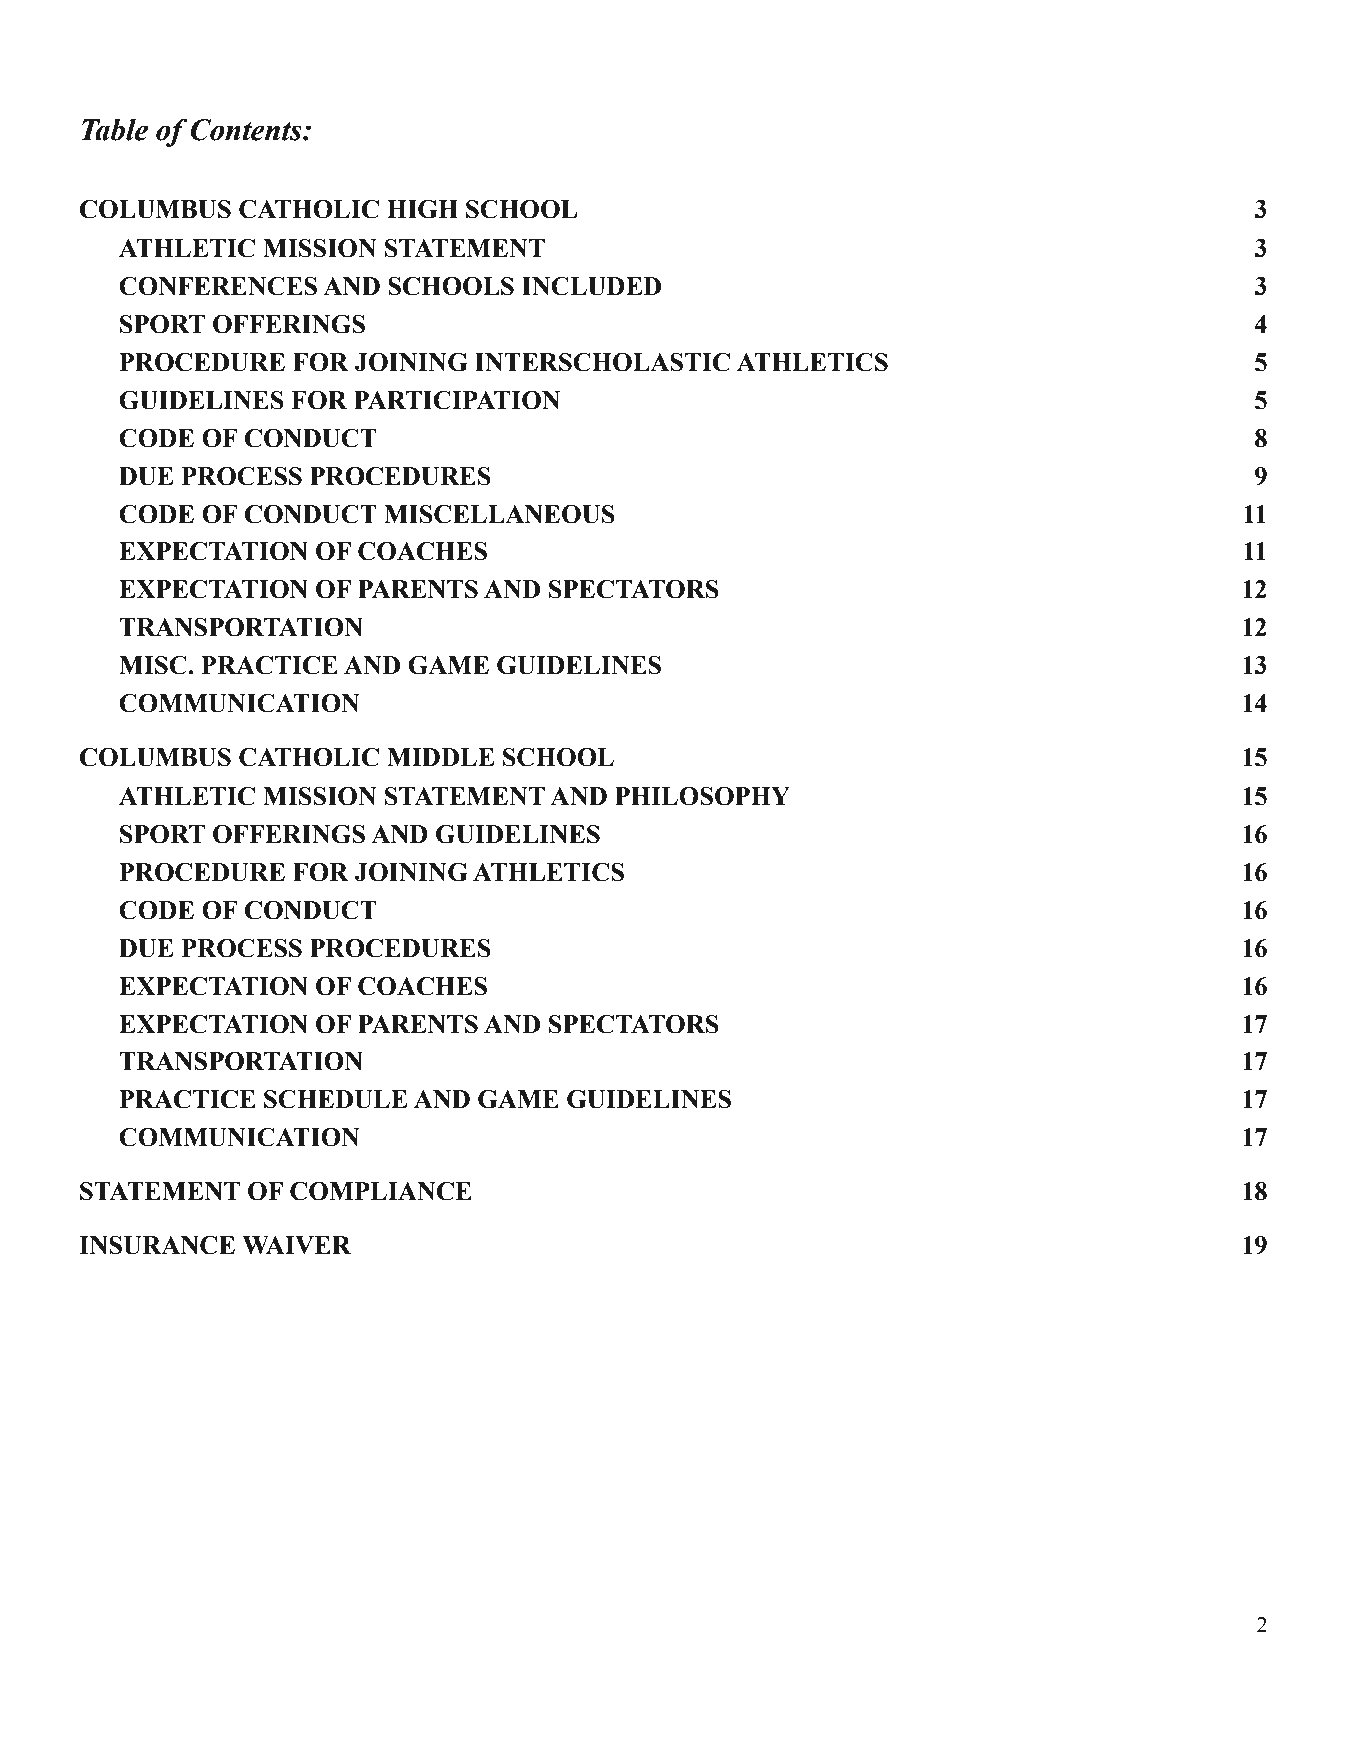 The image size is (1347, 1743). What do you see at coordinates (247, 130) in the screenshot?
I see `Contents` at bounding box center [247, 130].
